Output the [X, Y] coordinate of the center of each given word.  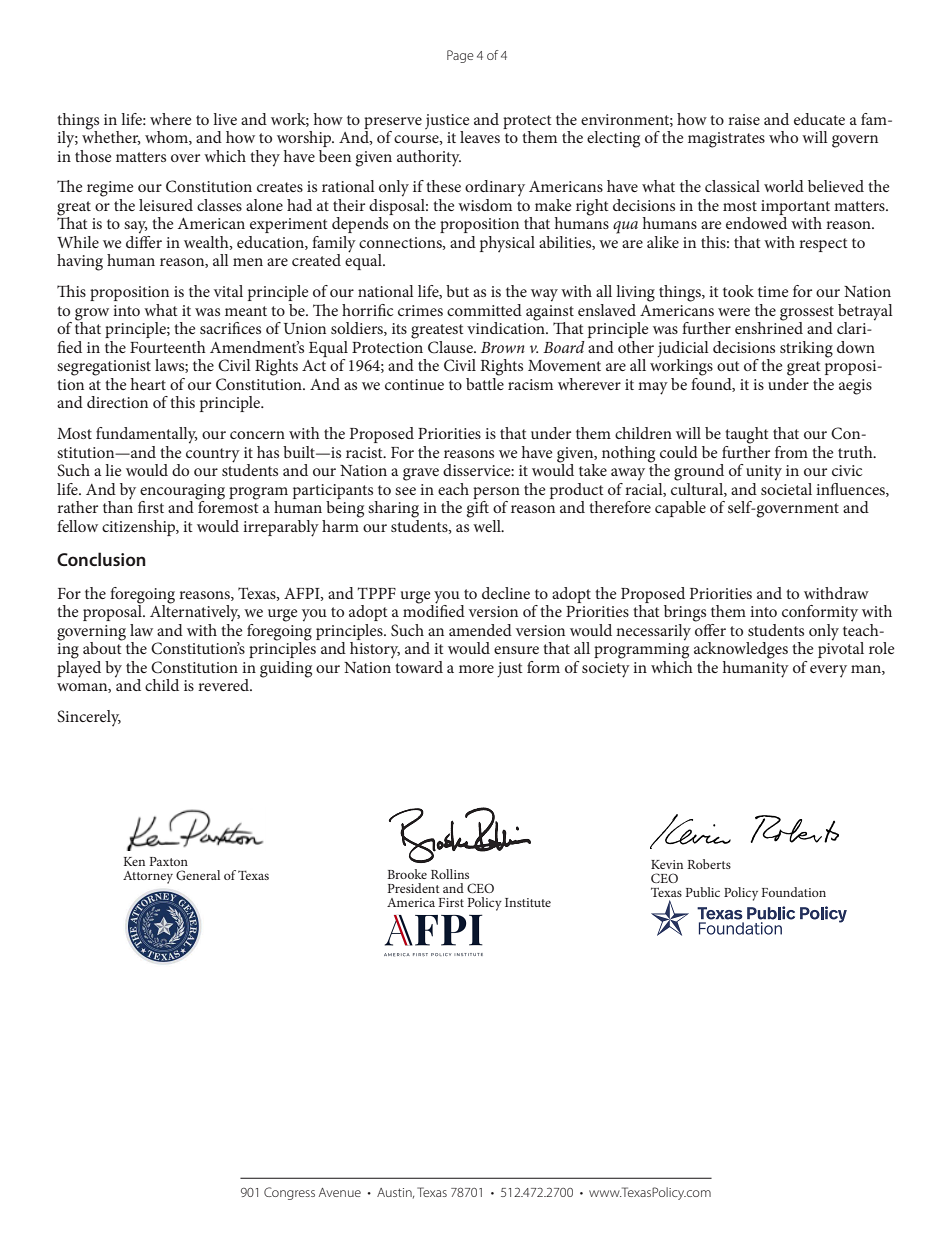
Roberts [709, 864]
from [791, 452]
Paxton [168, 861]
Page [460, 56]
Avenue [340, 1192]
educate [819, 119]
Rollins [450, 874]
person [496, 493]
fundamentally [147, 435]
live [225, 119]
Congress [289, 1193]
